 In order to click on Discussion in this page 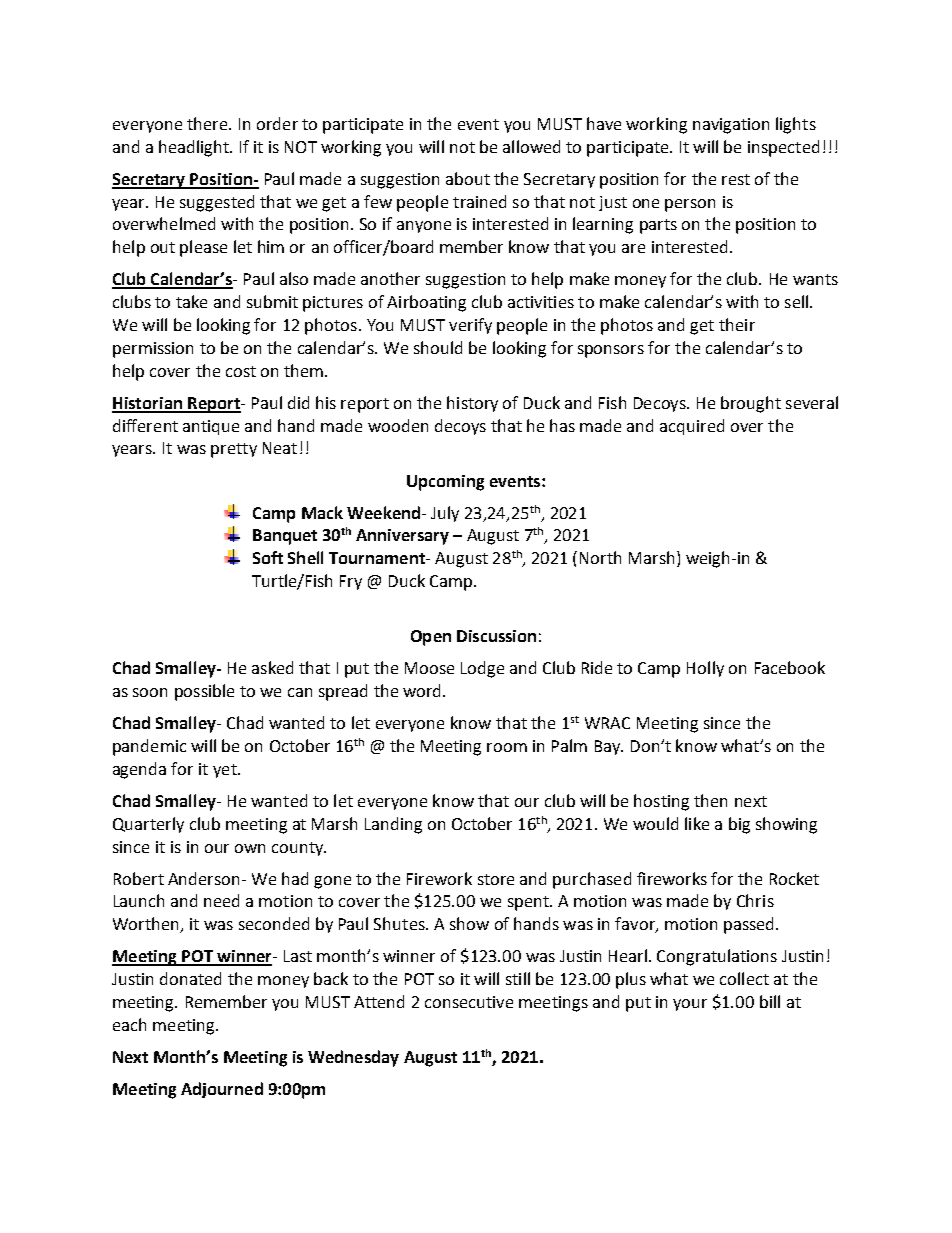, I will do `click(496, 636)`.
